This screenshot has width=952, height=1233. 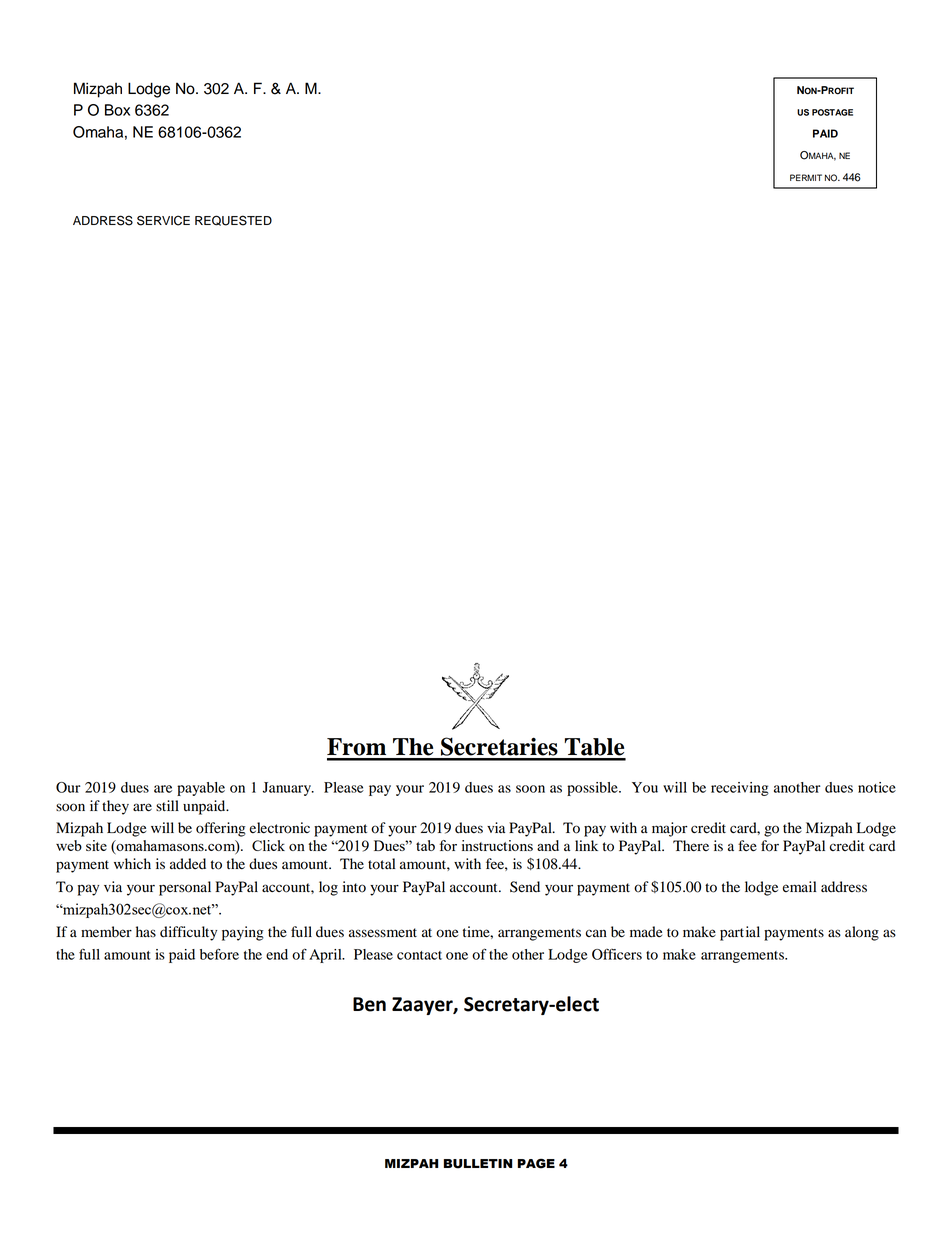 What do you see at coordinates (877, 787) in the screenshot?
I see `notice` at bounding box center [877, 787].
